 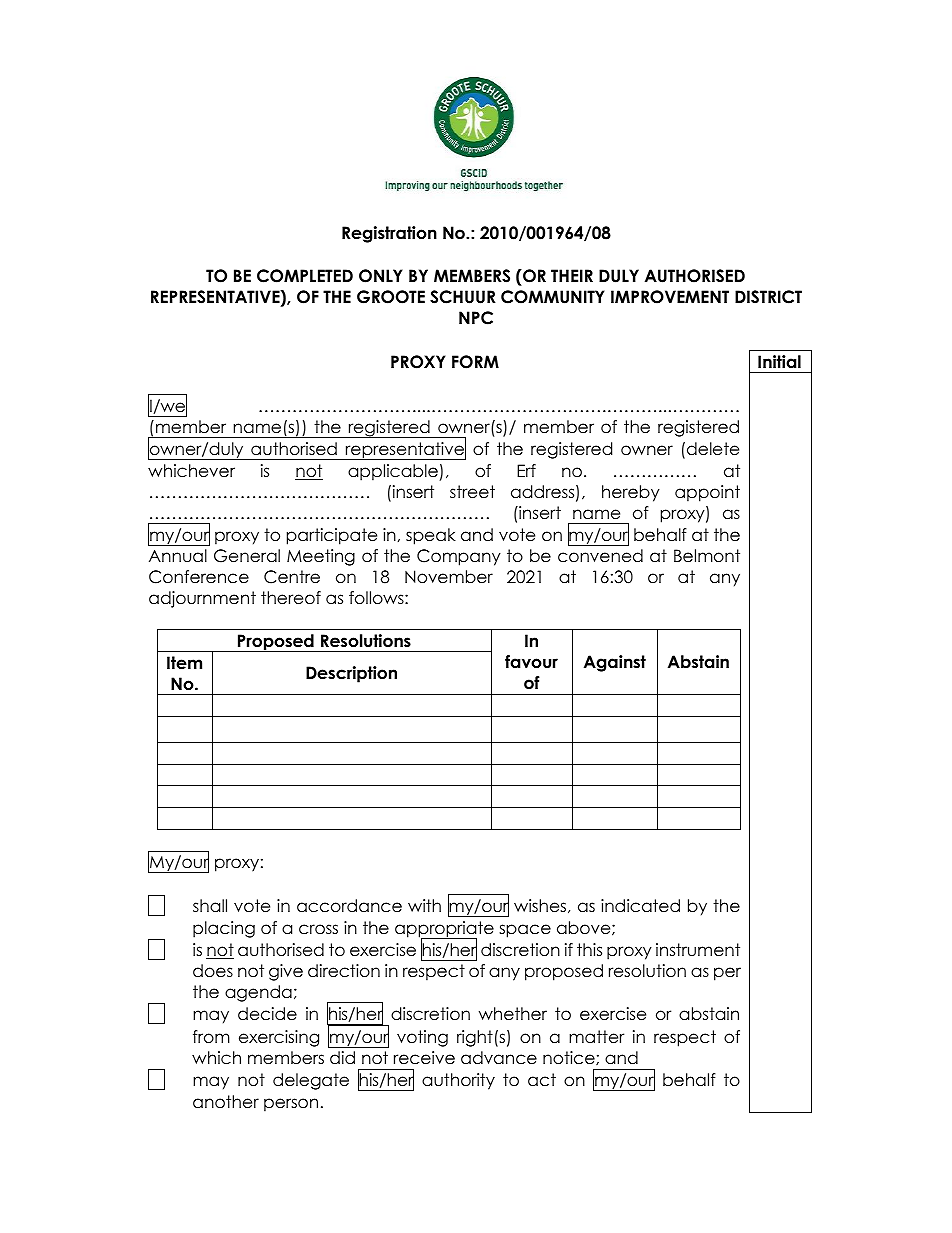 I want to click on authority, so click(x=458, y=1081).
